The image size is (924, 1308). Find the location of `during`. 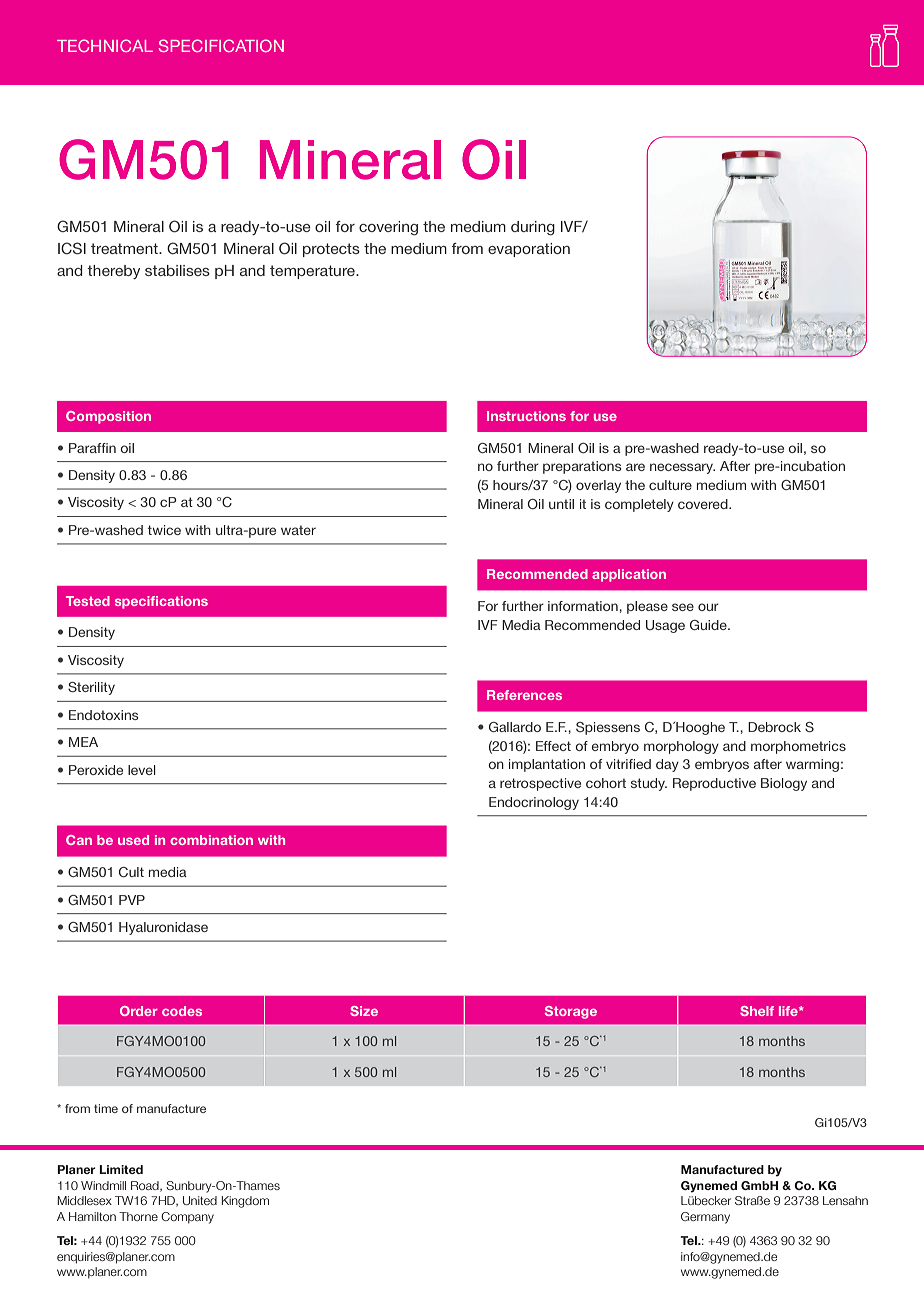

during is located at coordinates (533, 228).
